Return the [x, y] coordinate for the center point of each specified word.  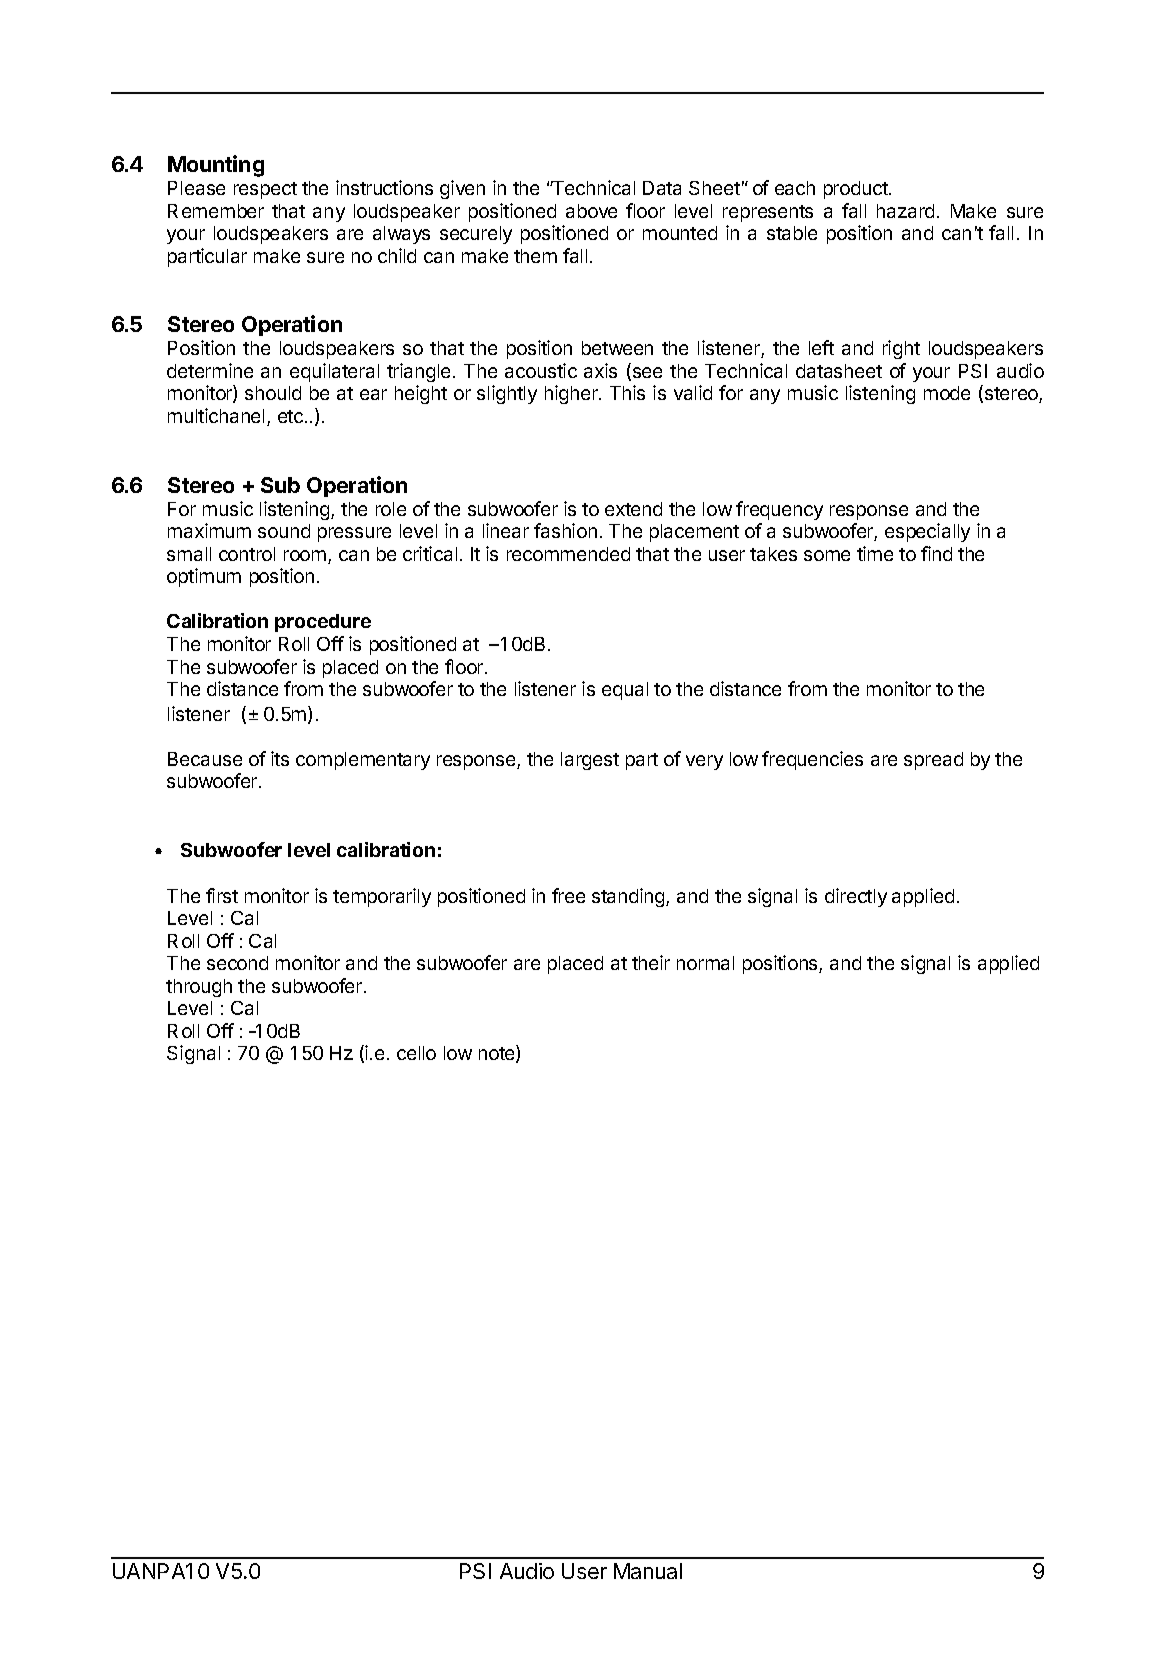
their [651, 962]
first [222, 895]
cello [416, 1053]
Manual [648, 1571]
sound [284, 531]
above [591, 211]
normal [705, 963]
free [568, 895]
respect [265, 190]
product [857, 190]
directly [856, 897]
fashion [565, 530]
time [875, 553]
